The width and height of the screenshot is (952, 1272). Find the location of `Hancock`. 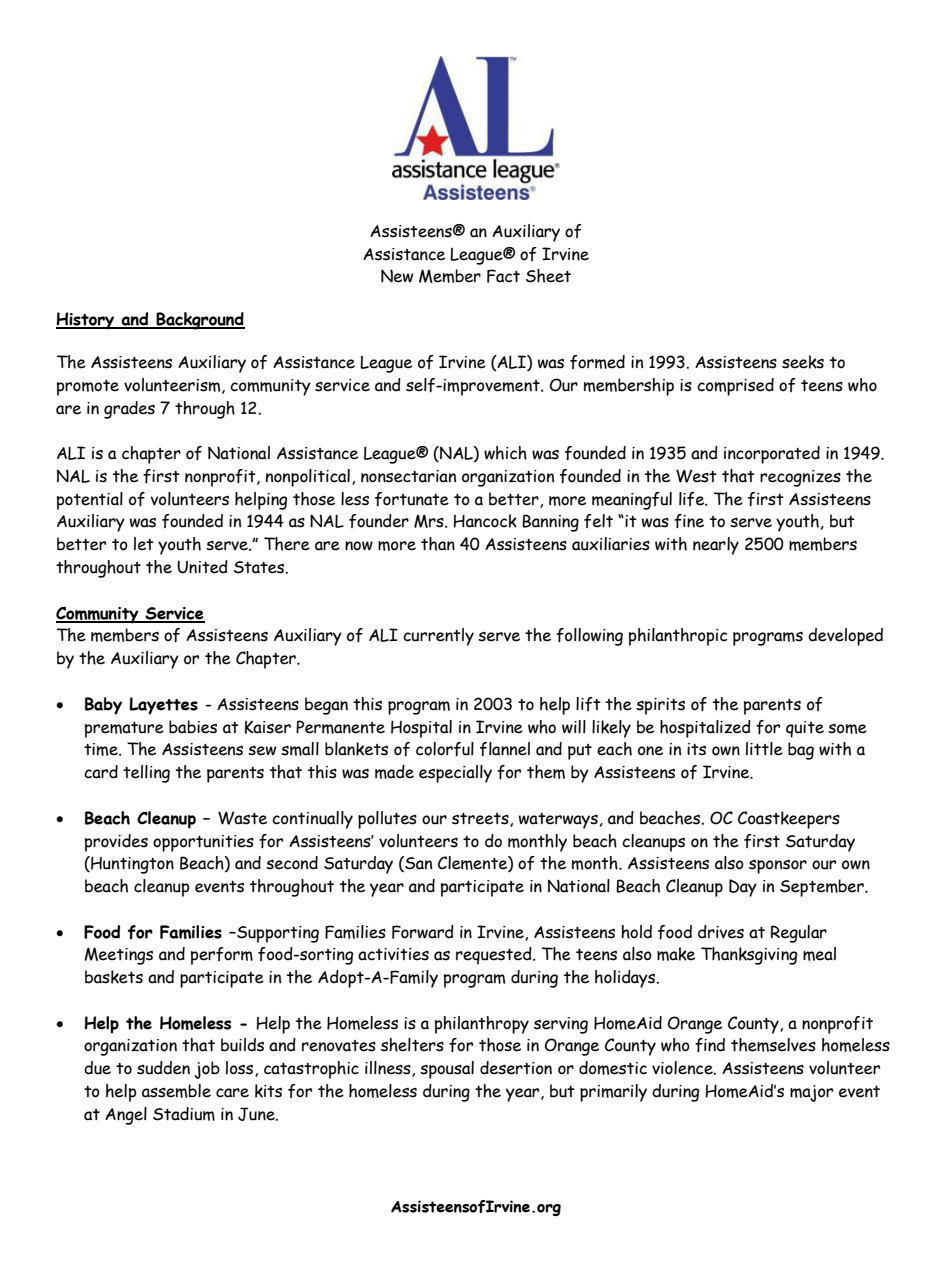

Hancock is located at coordinates (485, 521).
